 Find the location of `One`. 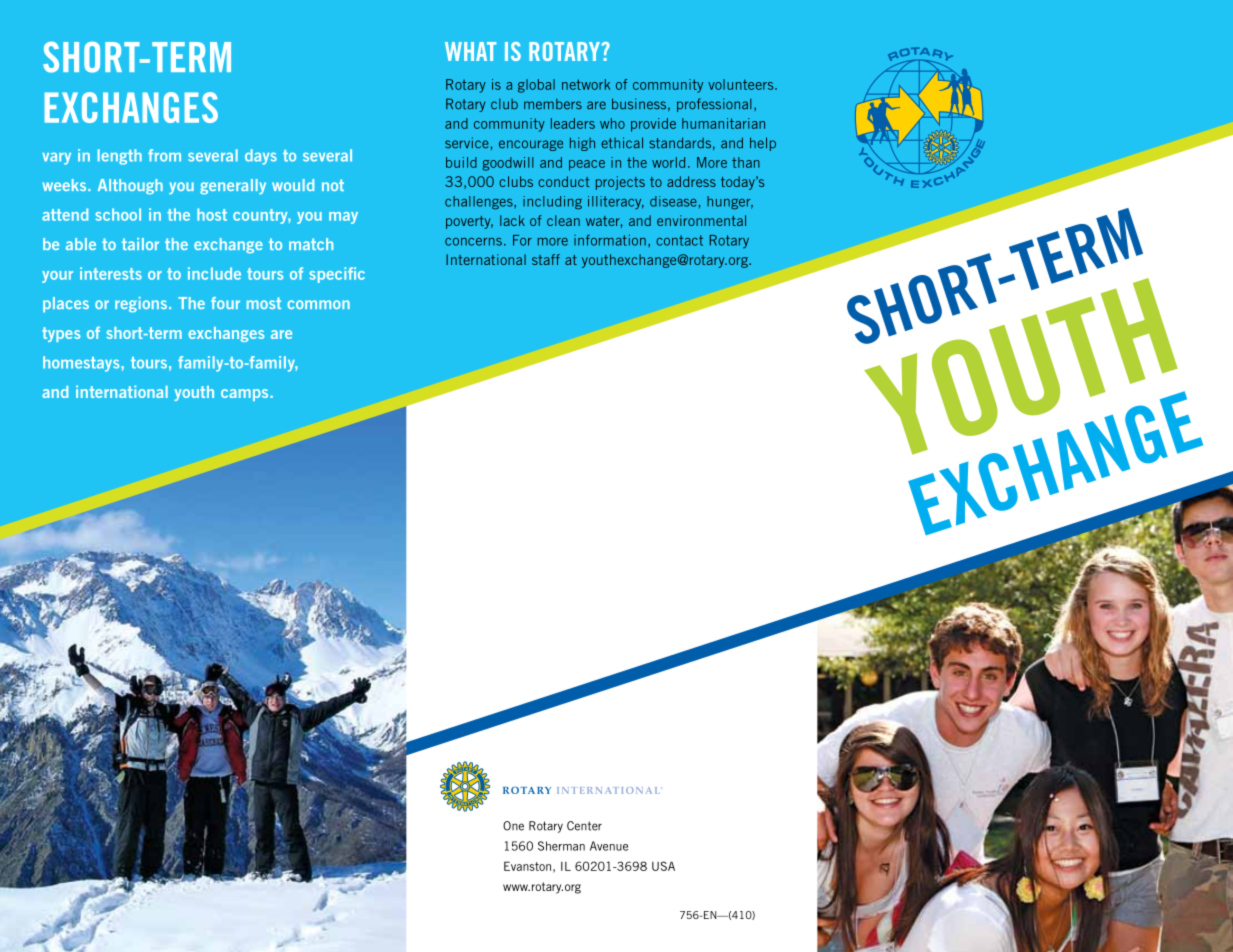

One is located at coordinates (513, 826).
